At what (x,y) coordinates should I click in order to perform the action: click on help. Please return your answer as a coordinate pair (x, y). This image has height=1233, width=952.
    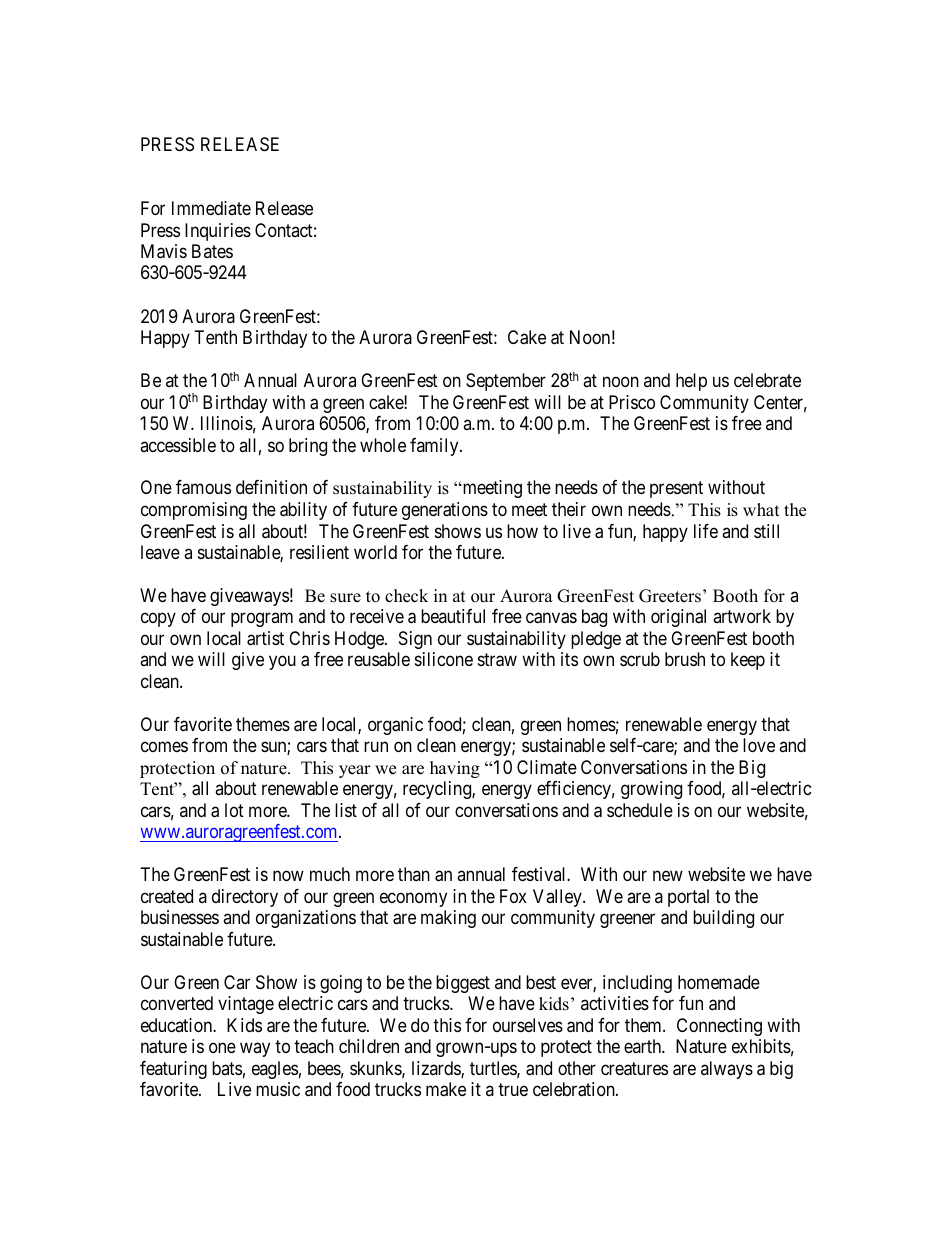
    Looking at the image, I should click on (691, 382).
